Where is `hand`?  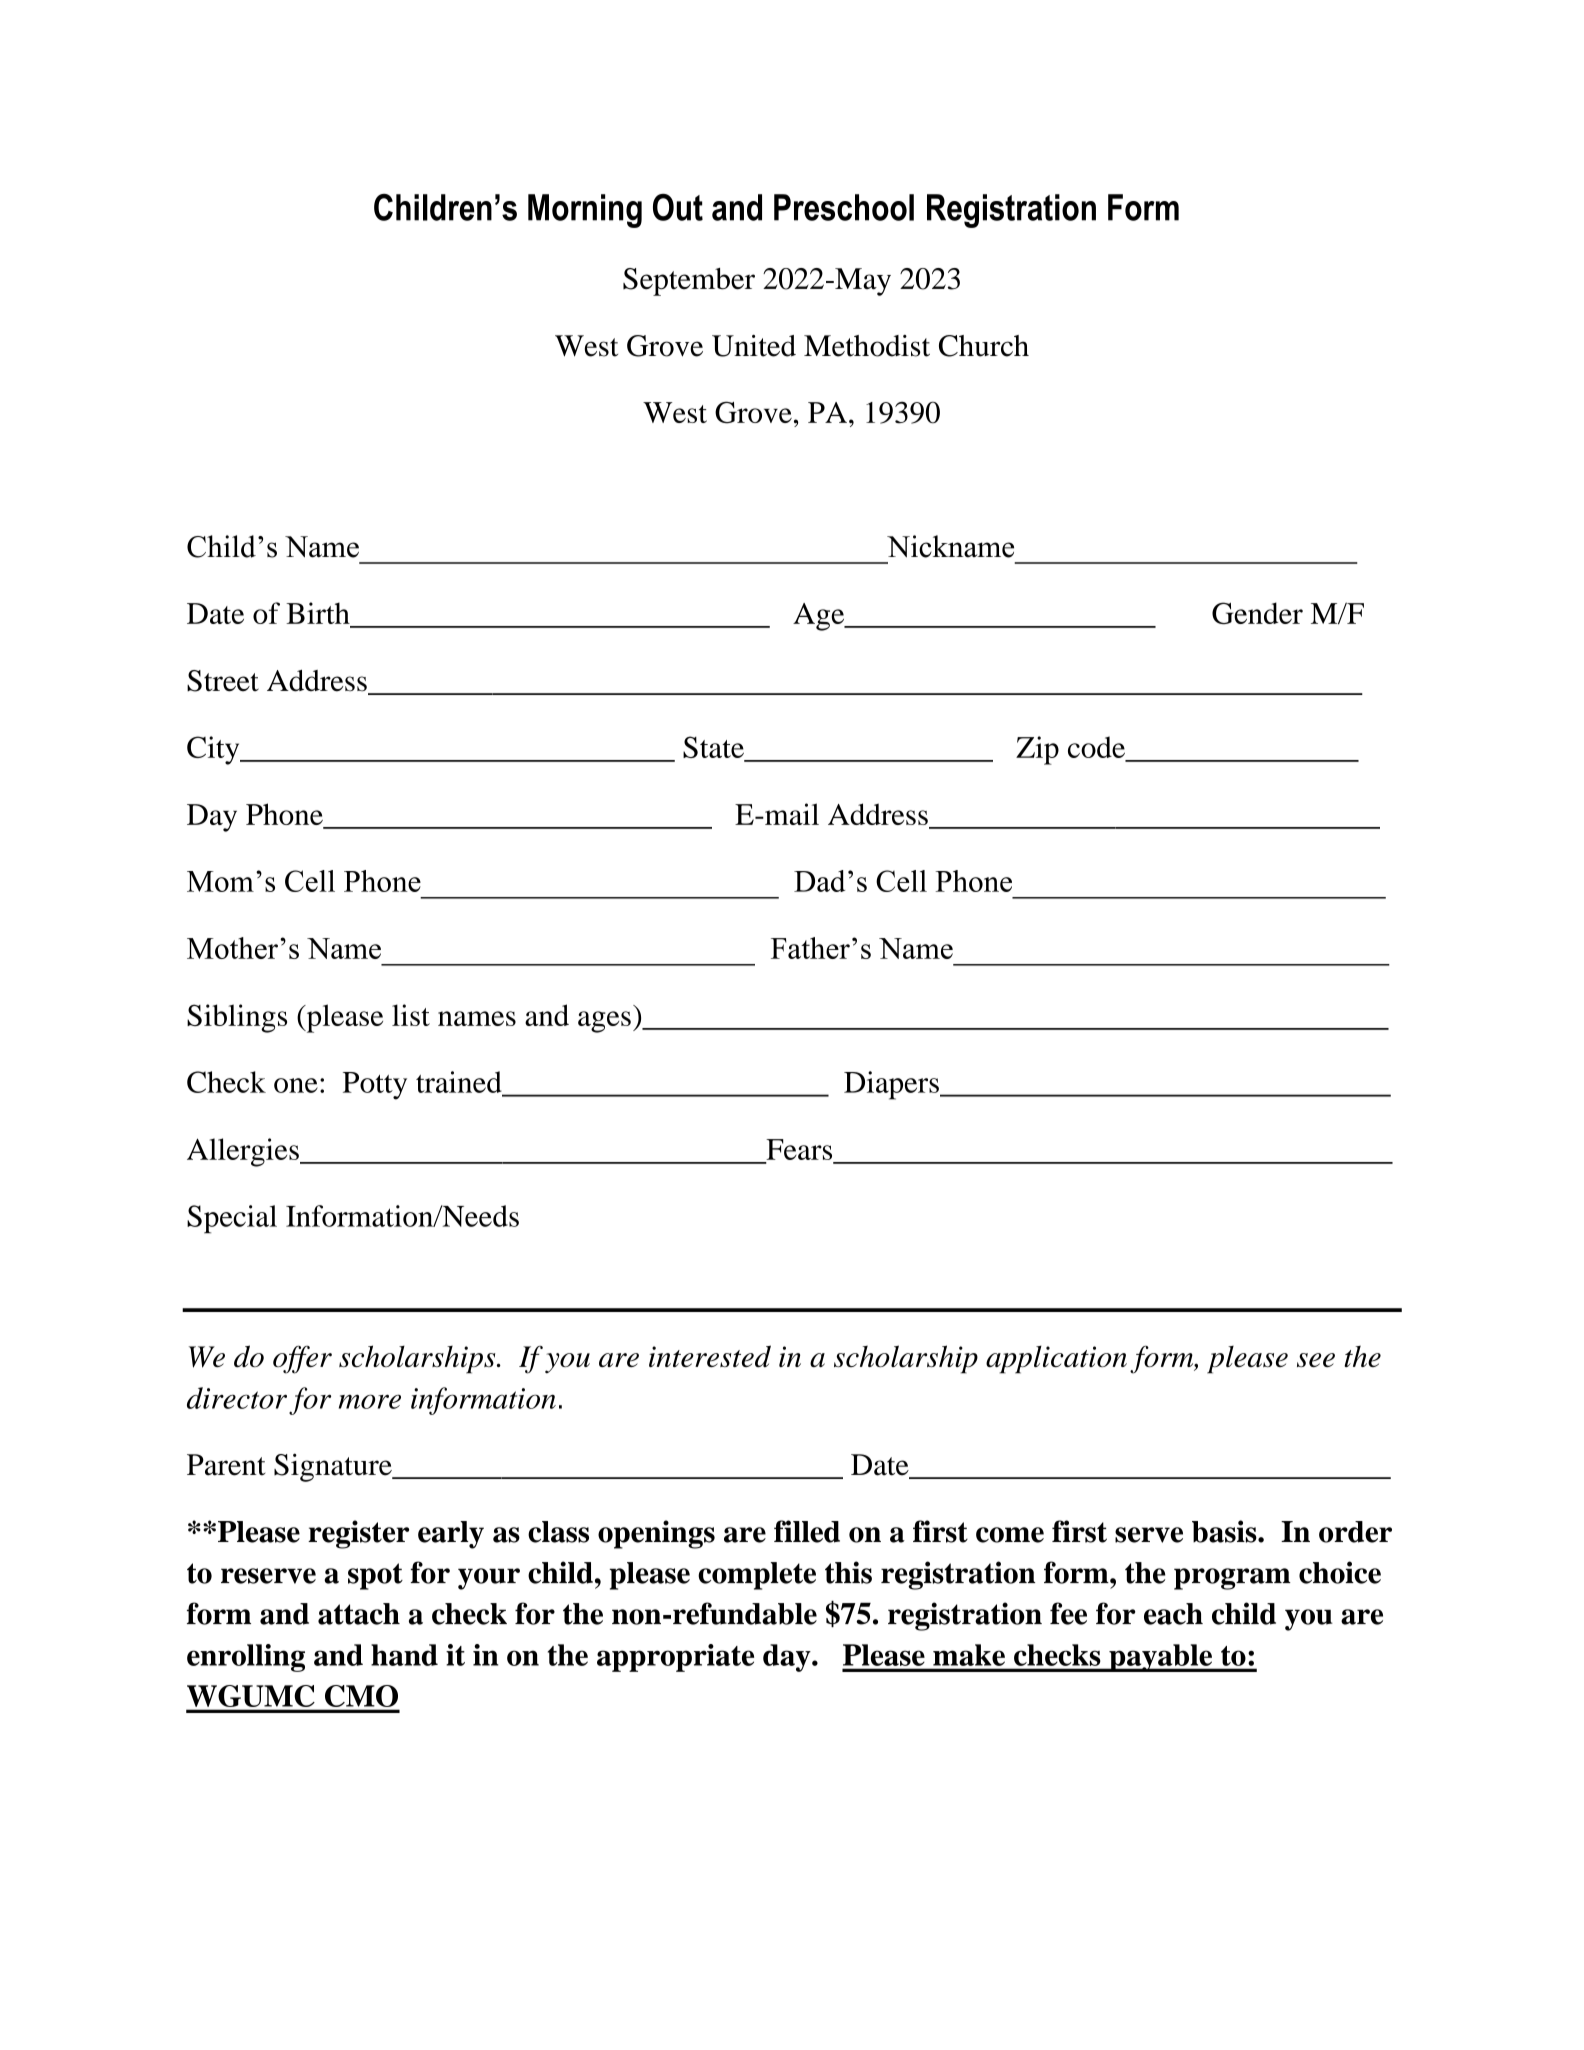
hand is located at coordinates (404, 1655).
